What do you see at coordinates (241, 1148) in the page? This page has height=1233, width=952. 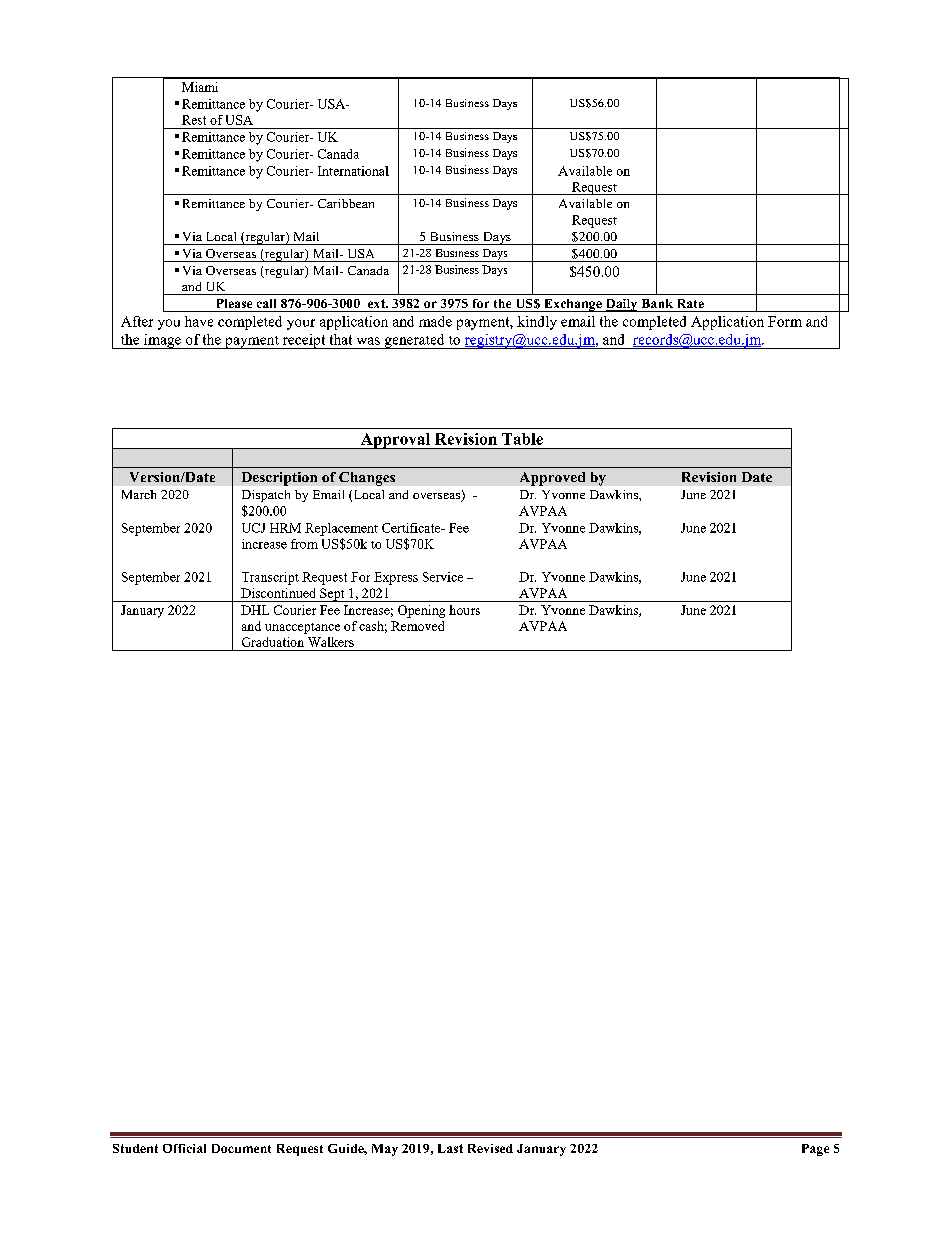 I see `Document` at bounding box center [241, 1148].
